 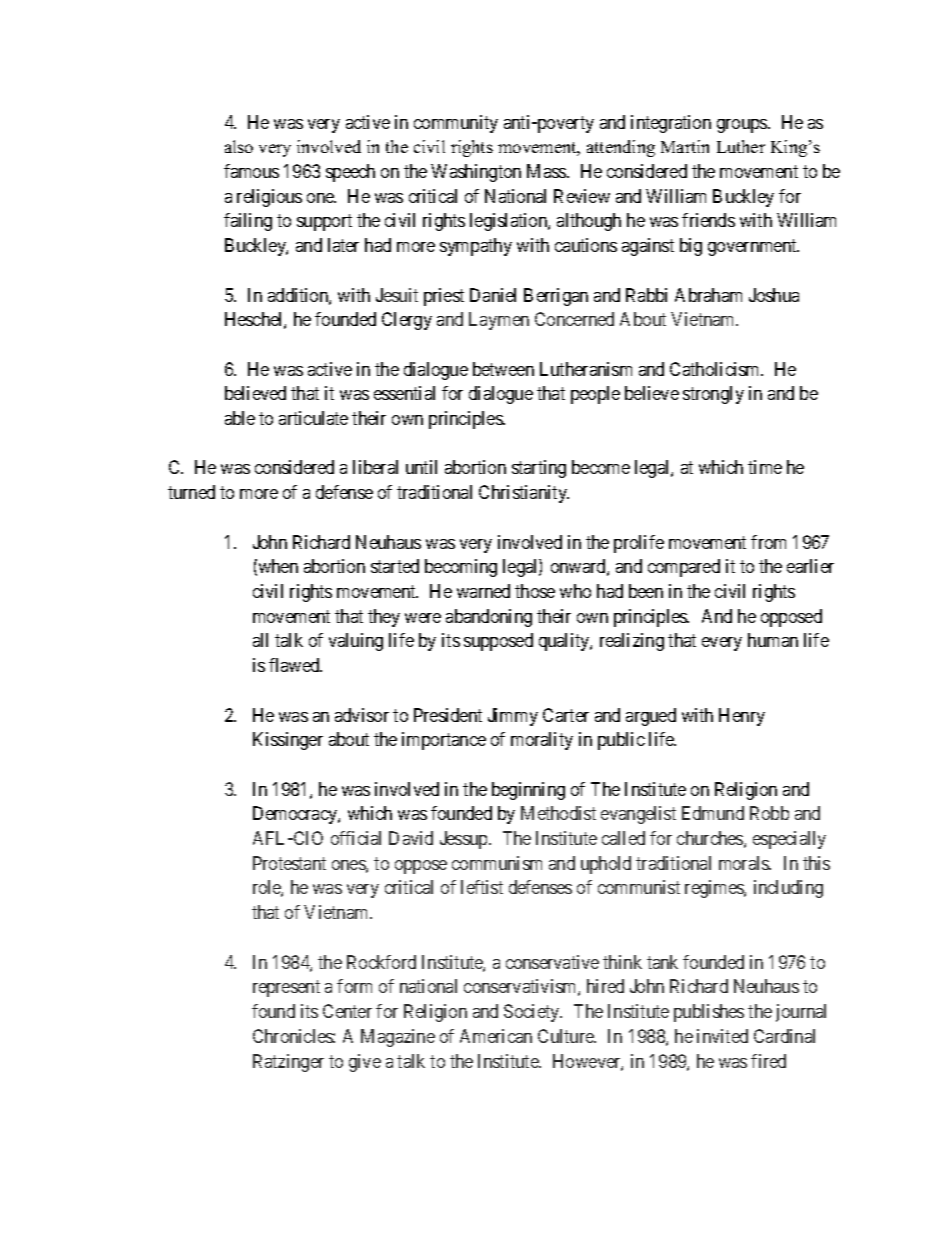 What do you see at coordinates (288, 1063) in the screenshot?
I see `Ratzinger` at bounding box center [288, 1063].
